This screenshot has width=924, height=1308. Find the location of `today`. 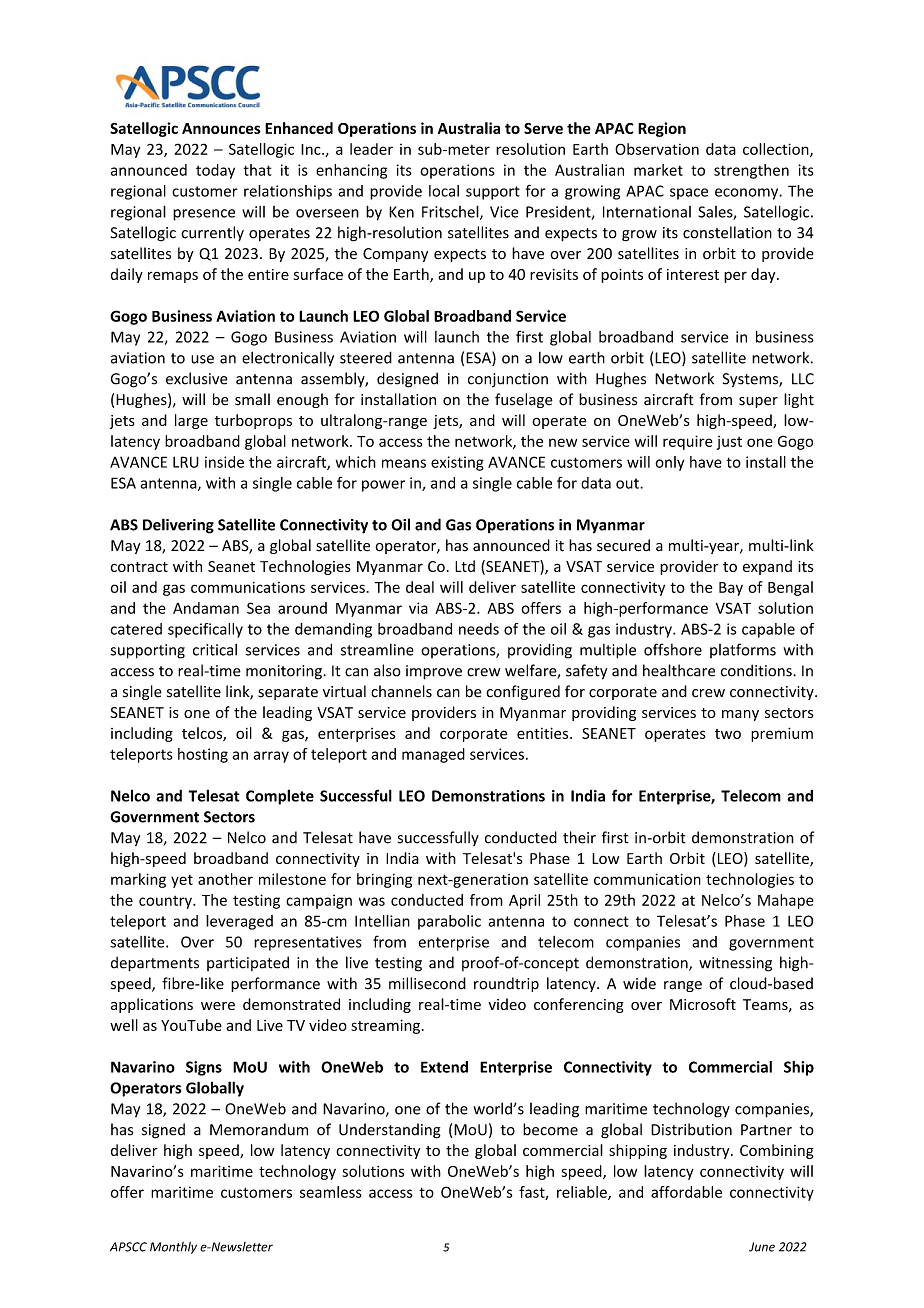

today is located at coordinates (215, 171).
